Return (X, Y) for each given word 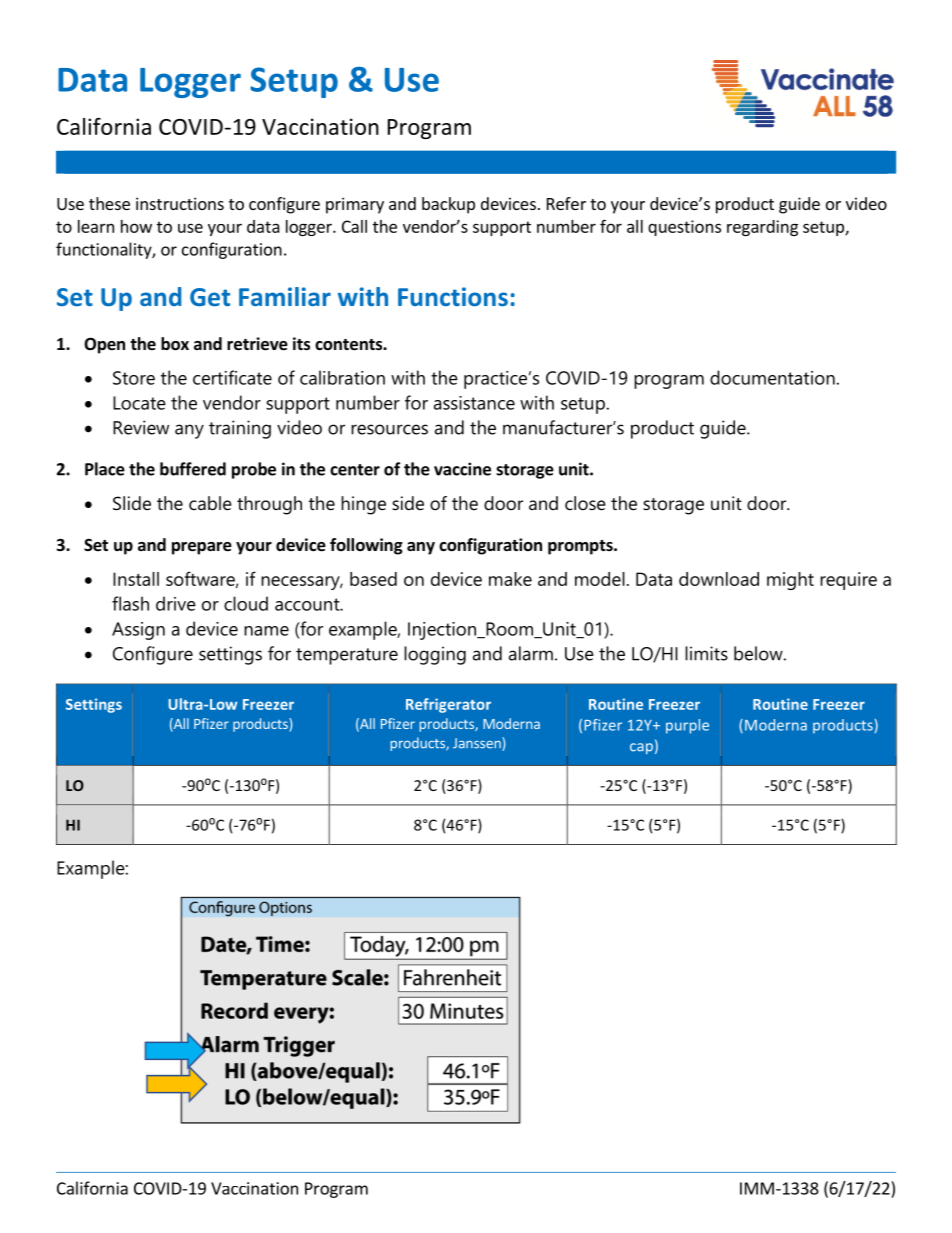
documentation (772, 377)
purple (687, 726)
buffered (193, 469)
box (175, 344)
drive (176, 603)
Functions (453, 296)
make (510, 579)
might (790, 581)
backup (448, 205)
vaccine (462, 469)
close (585, 503)
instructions (180, 203)
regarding (762, 228)
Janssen (478, 744)
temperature (347, 656)
